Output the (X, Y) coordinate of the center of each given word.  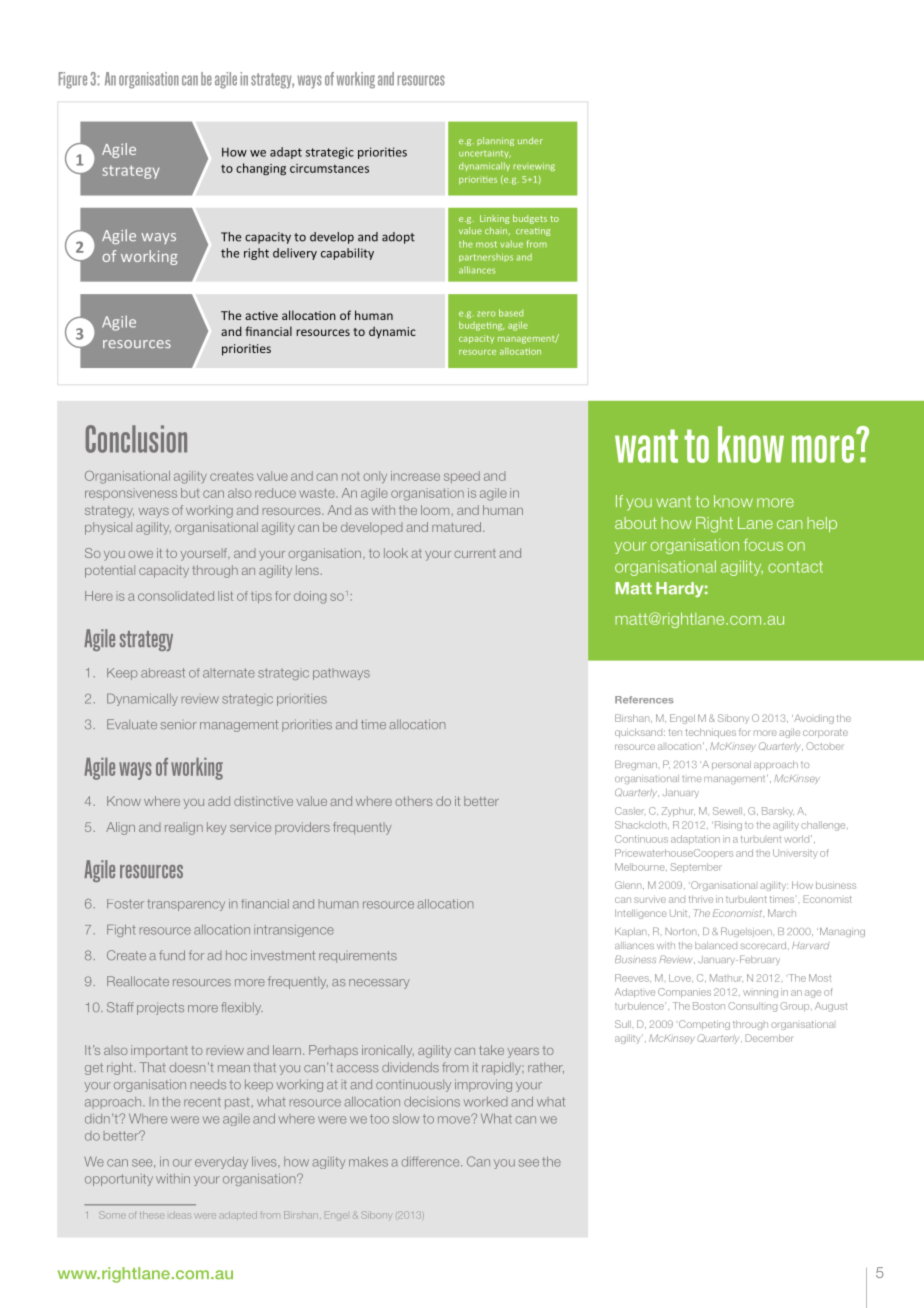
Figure (73, 80)
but (190, 493)
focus (763, 544)
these (151, 1215)
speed (462, 477)
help (822, 524)
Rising (727, 826)
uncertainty (485, 154)
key (216, 828)
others (413, 801)
